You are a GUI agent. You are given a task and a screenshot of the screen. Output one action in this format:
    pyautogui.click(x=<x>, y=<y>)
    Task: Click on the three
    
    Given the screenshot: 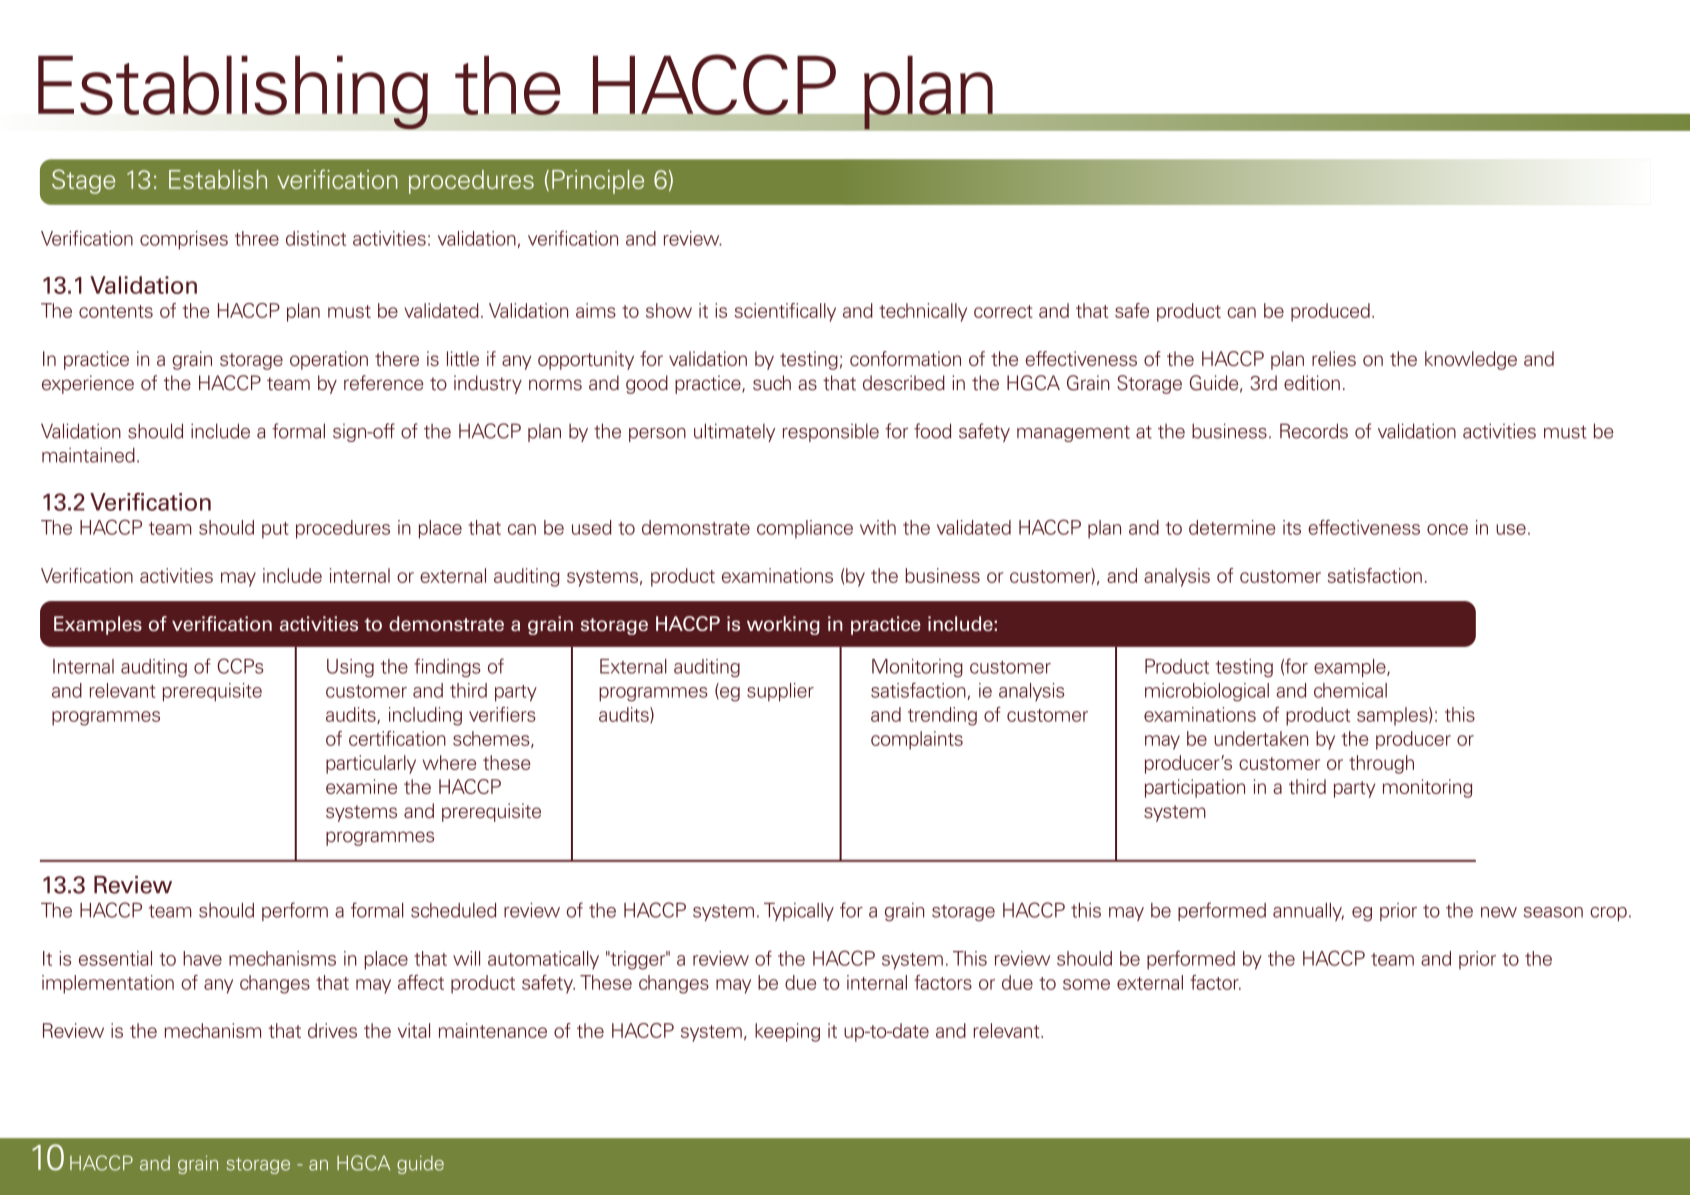 What is the action you would take?
    pyautogui.click(x=257, y=238)
